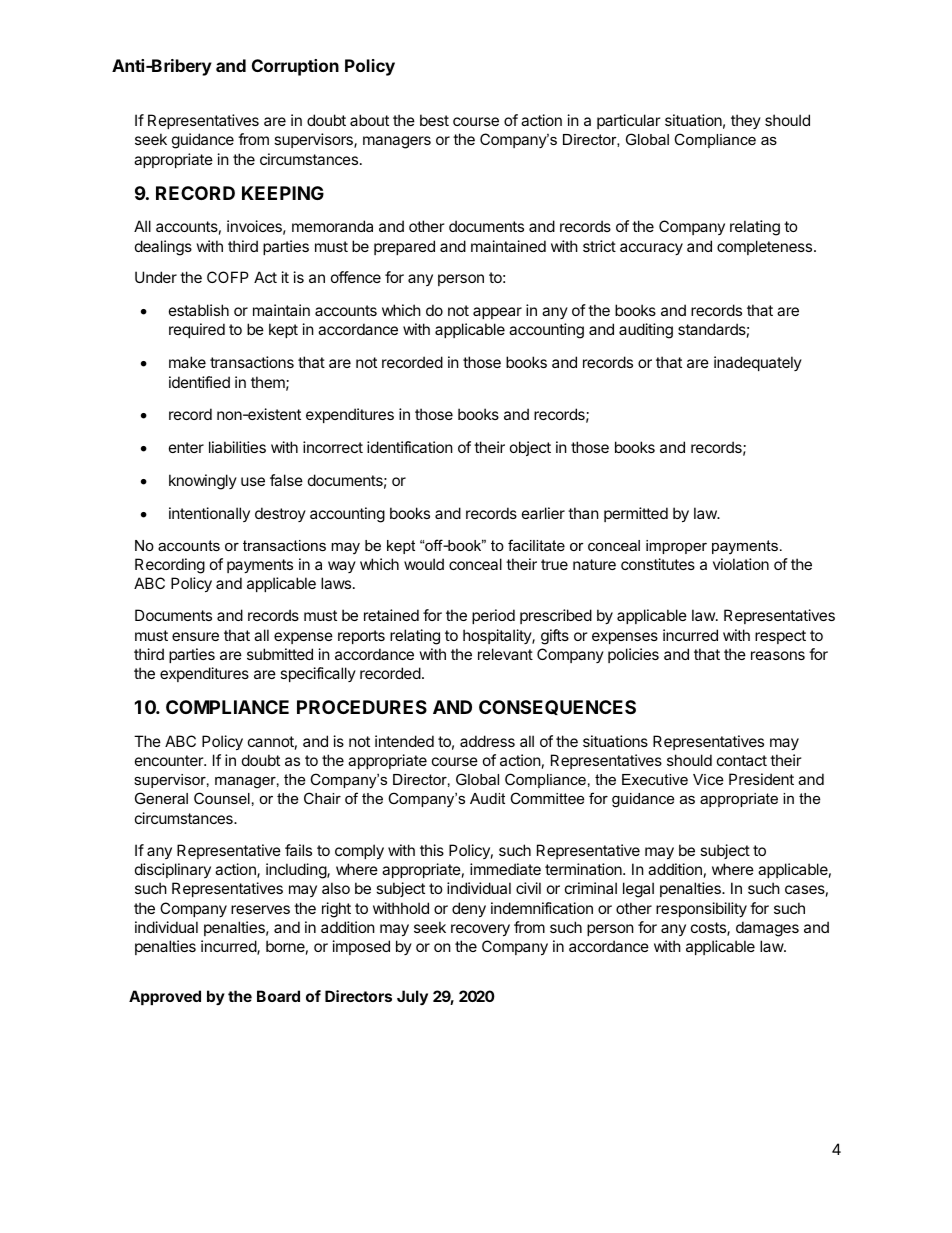  Describe the element at coordinates (278, 996) in the document. I see `Board` at that location.
